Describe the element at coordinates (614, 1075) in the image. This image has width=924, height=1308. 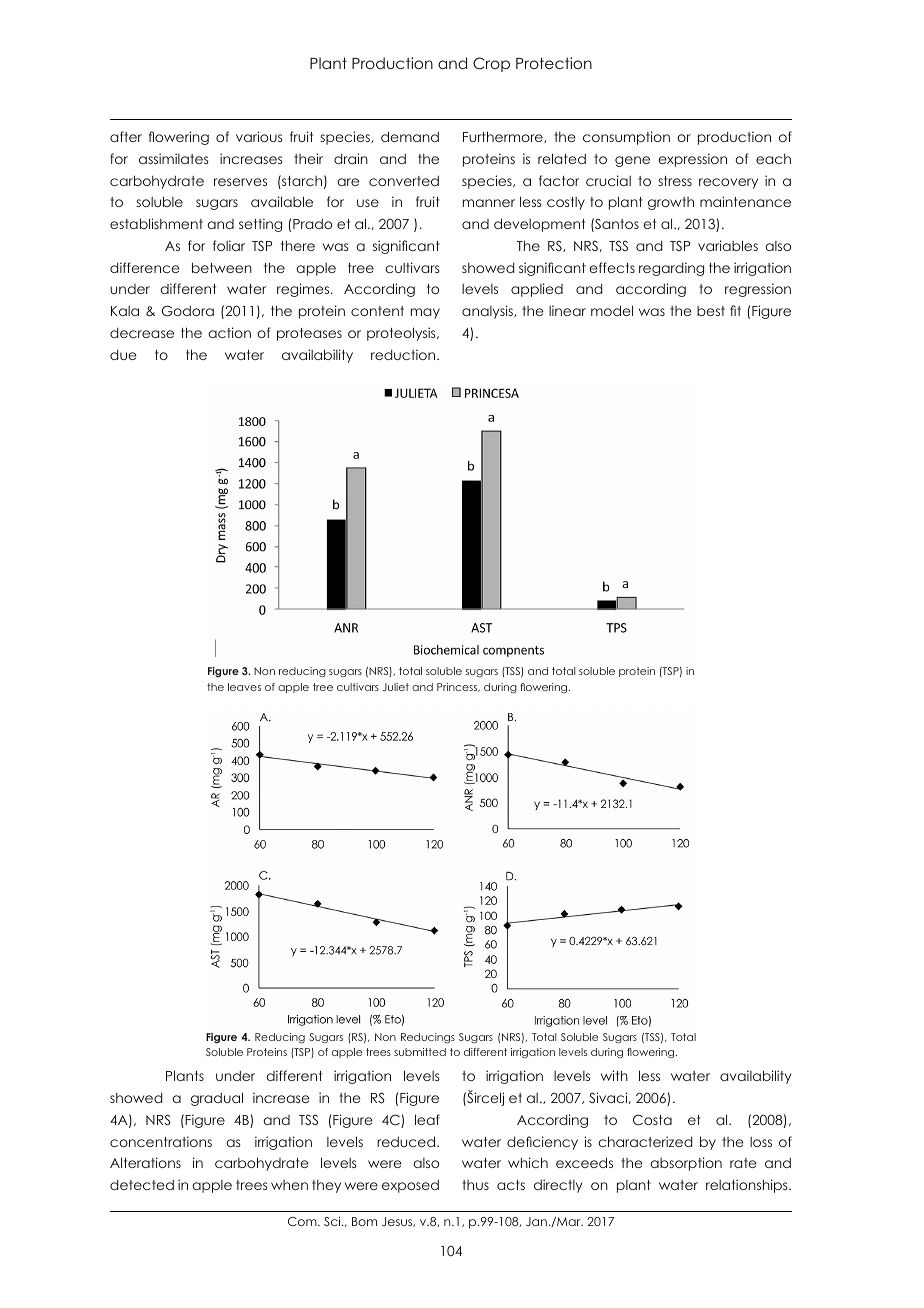
I see `with` at that location.
